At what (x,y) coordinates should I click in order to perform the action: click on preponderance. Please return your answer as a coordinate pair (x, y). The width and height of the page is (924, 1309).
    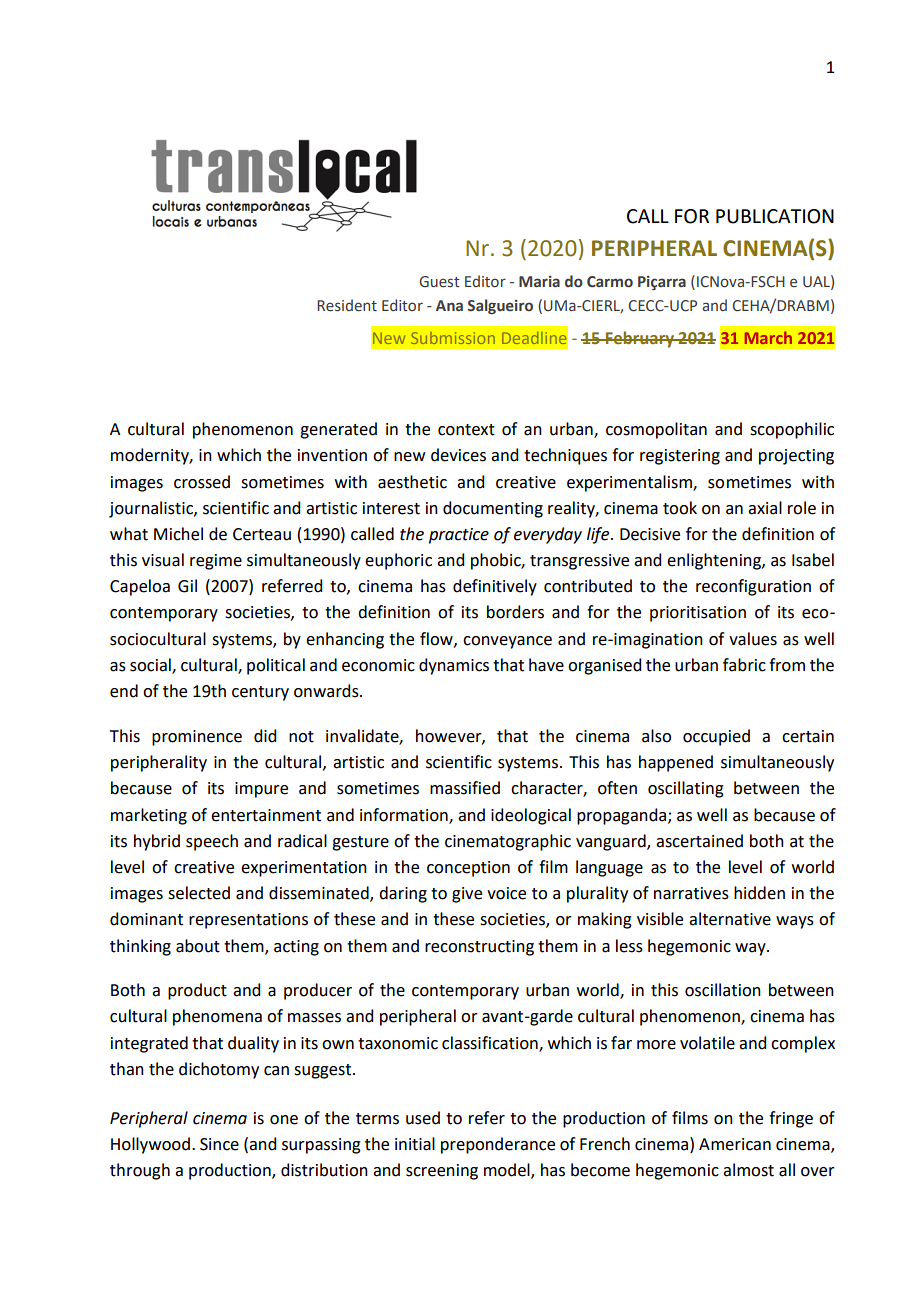
    Looking at the image, I should click on (498, 1145).
